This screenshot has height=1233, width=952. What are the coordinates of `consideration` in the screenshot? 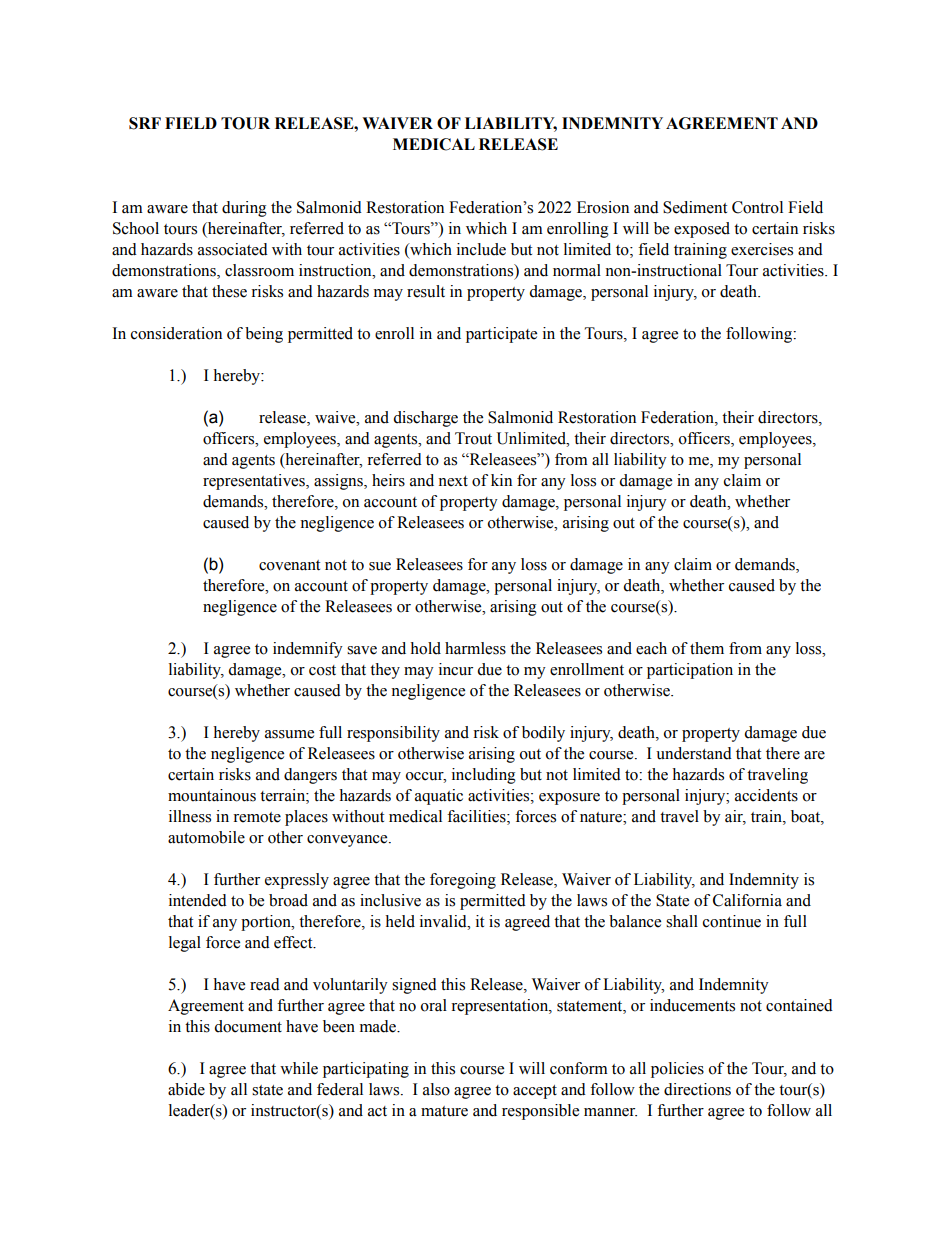 It's located at (176, 333).
